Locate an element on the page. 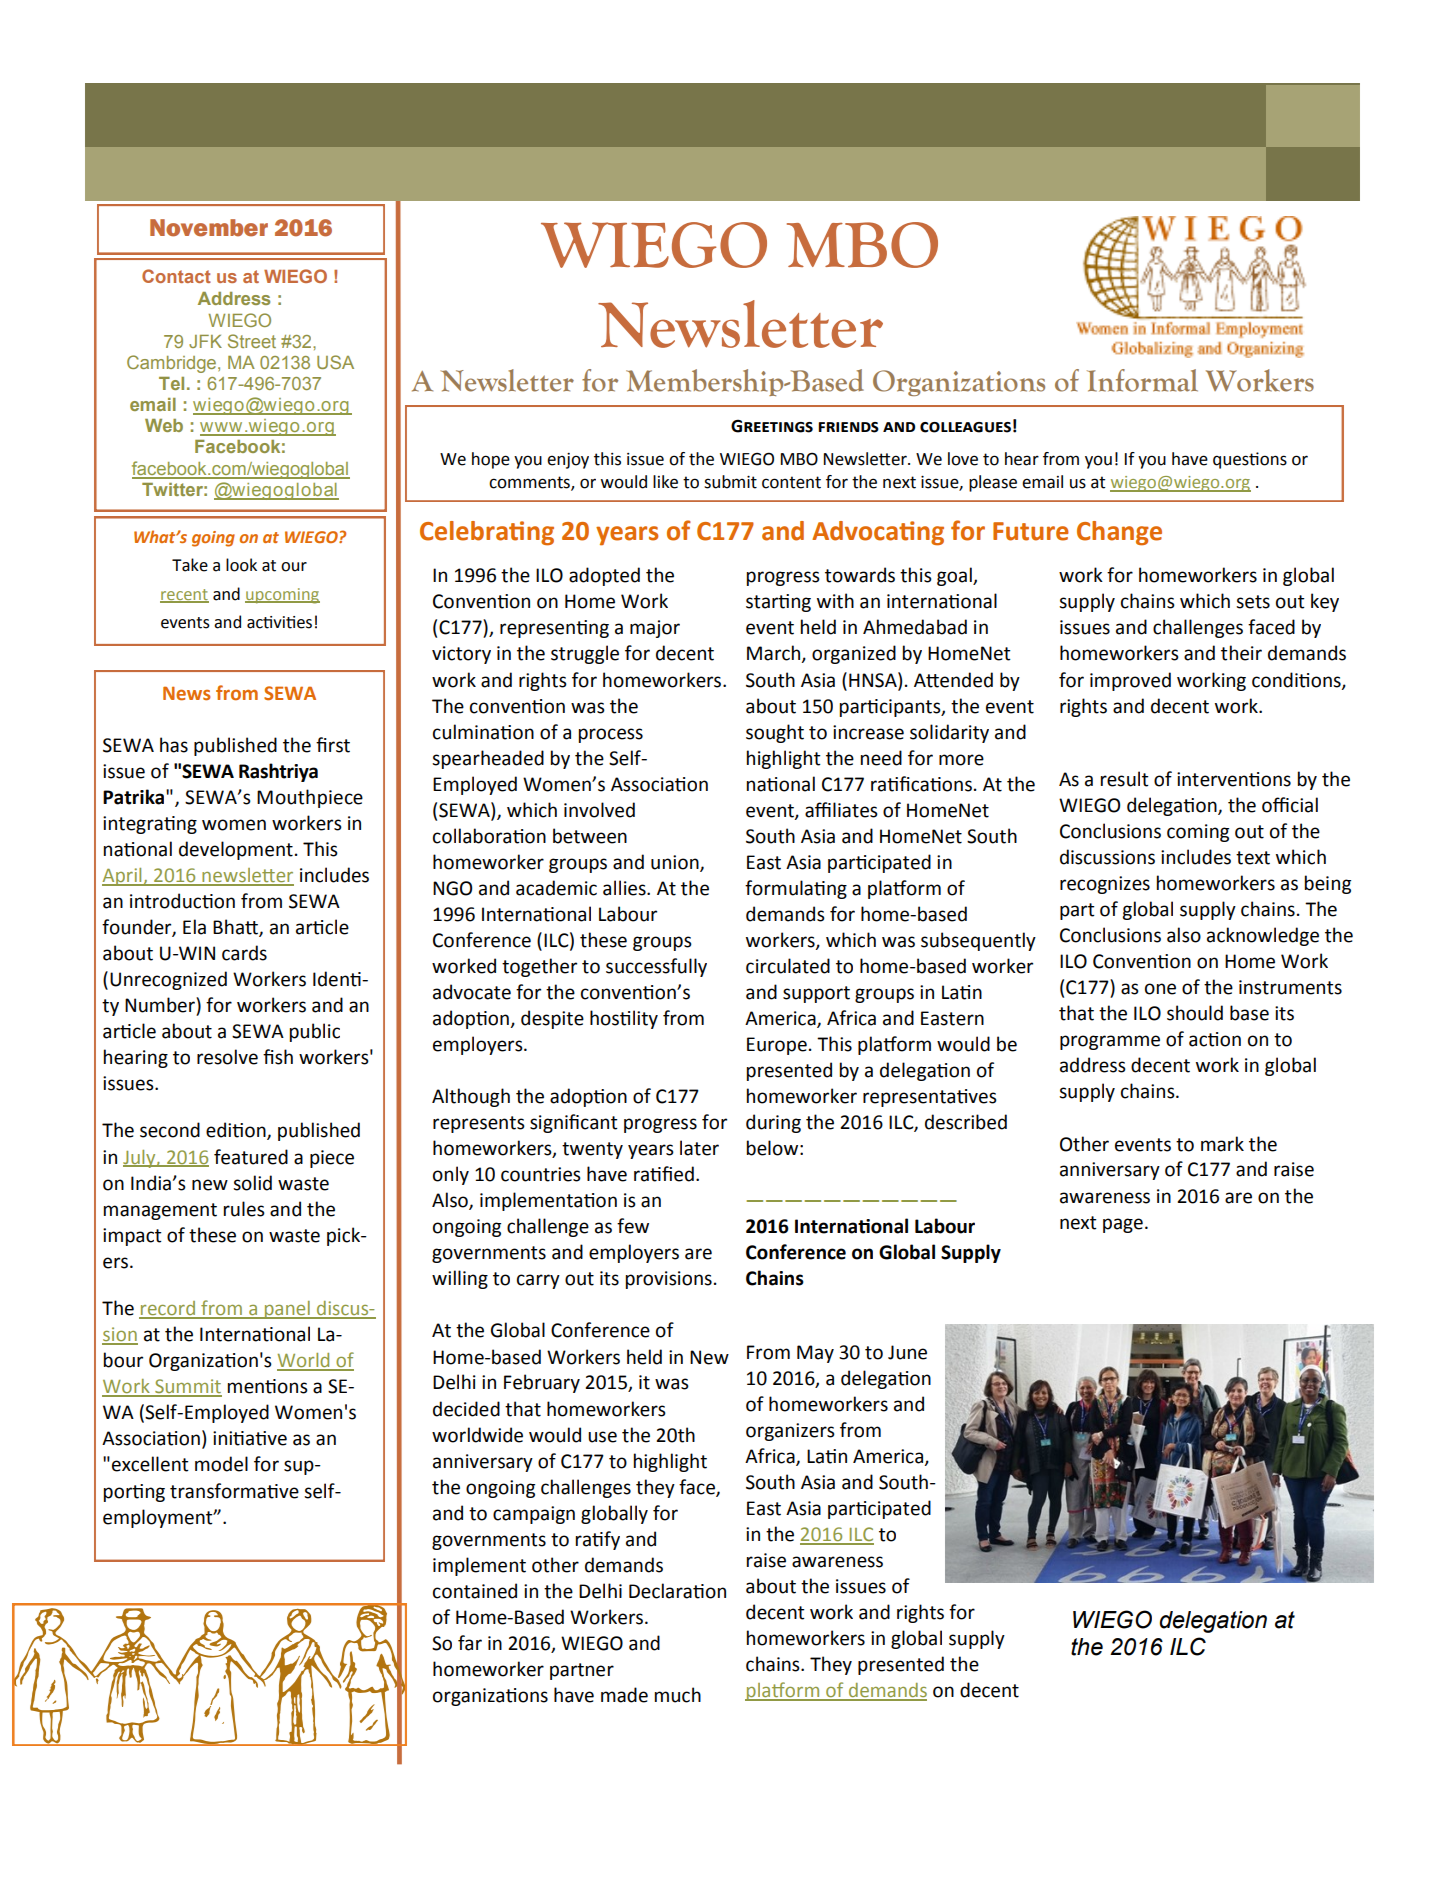 Image resolution: width=1450 pixels, height=1877 pixels. rules is located at coordinates (244, 1209).
